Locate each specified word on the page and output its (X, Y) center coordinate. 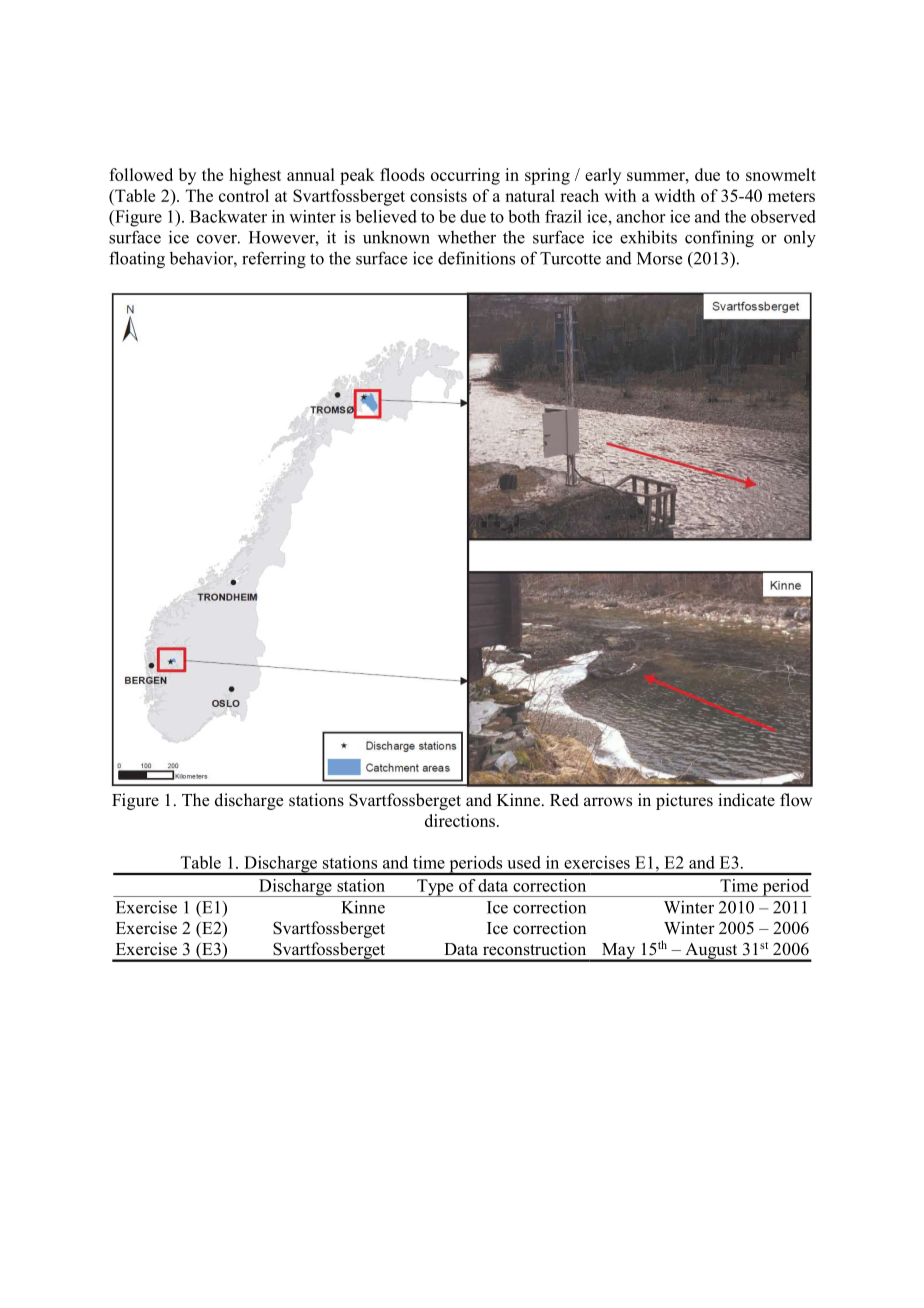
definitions (476, 258)
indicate (746, 800)
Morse (659, 258)
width (674, 195)
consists (438, 195)
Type (435, 888)
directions (460, 820)
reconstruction (534, 949)
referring (274, 259)
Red (564, 800)
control (244, 195)
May (619, 952)
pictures (684, 801)
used (524, 862)
